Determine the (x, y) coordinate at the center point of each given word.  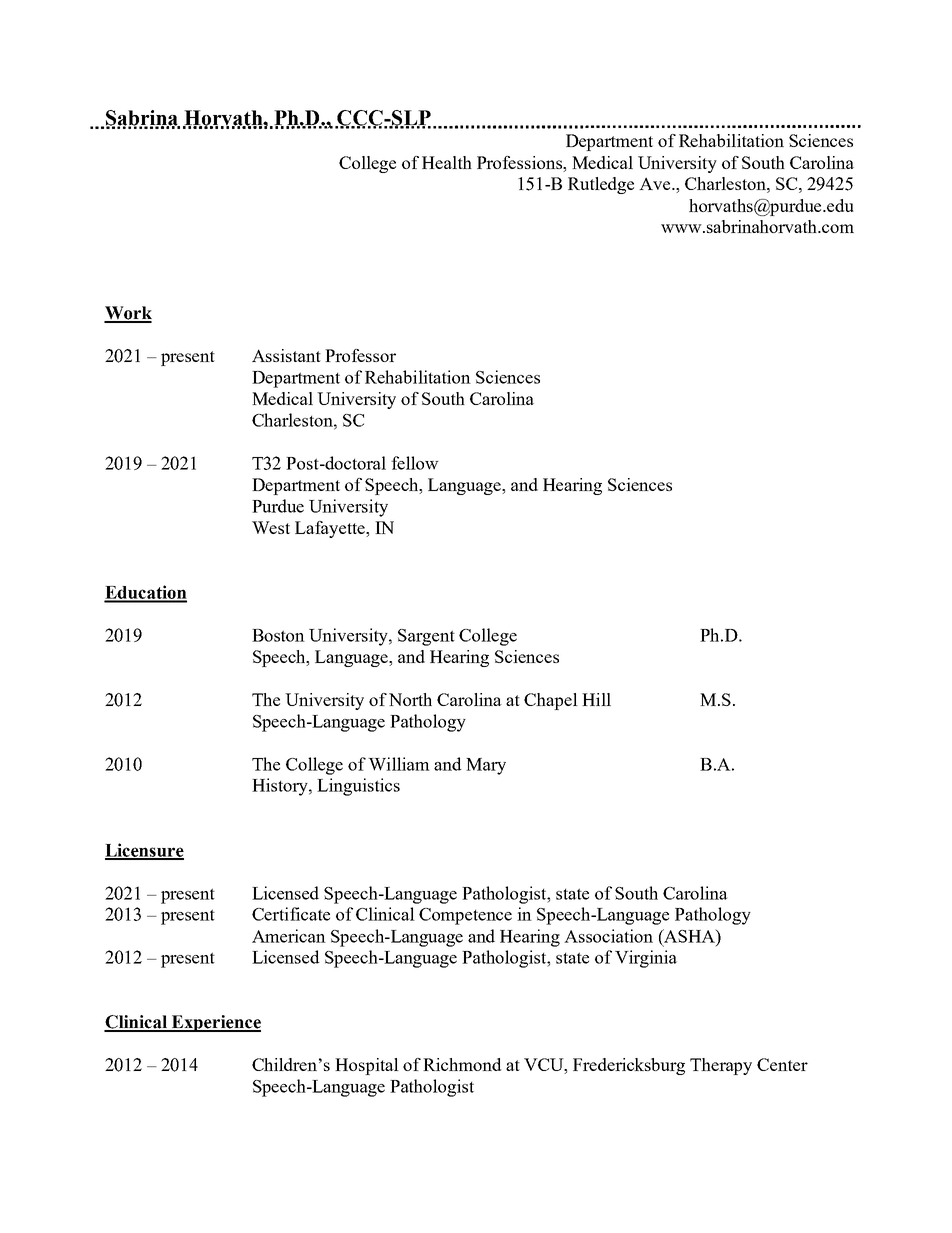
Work (128, 314)
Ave (656, 183)
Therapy (721, 1066)
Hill (596, 699)
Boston (278, 635)
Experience (215, 1023)
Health (447, 162)
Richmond (462, 1064)
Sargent (426, 637)
